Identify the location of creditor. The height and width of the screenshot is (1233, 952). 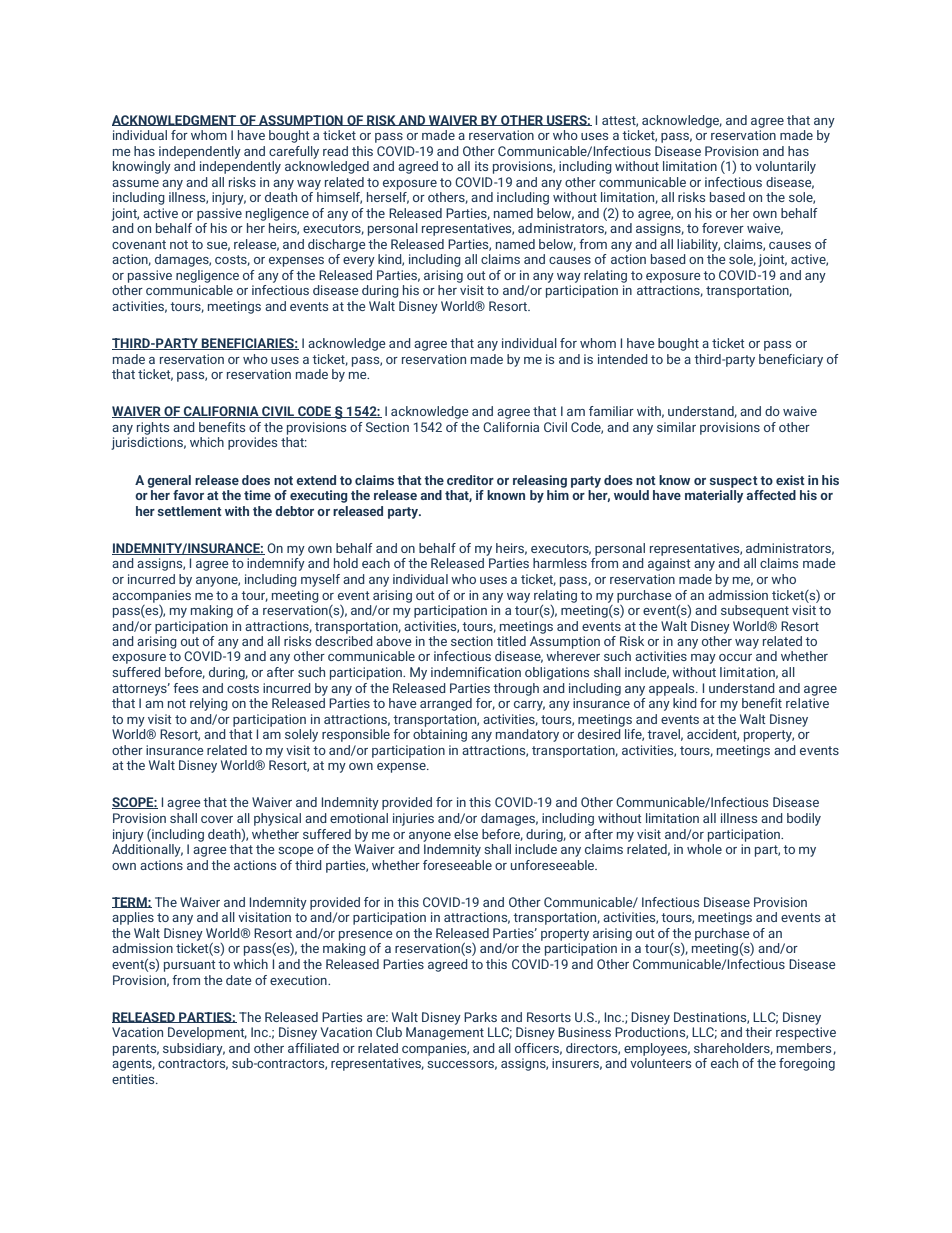
(470, 480).
